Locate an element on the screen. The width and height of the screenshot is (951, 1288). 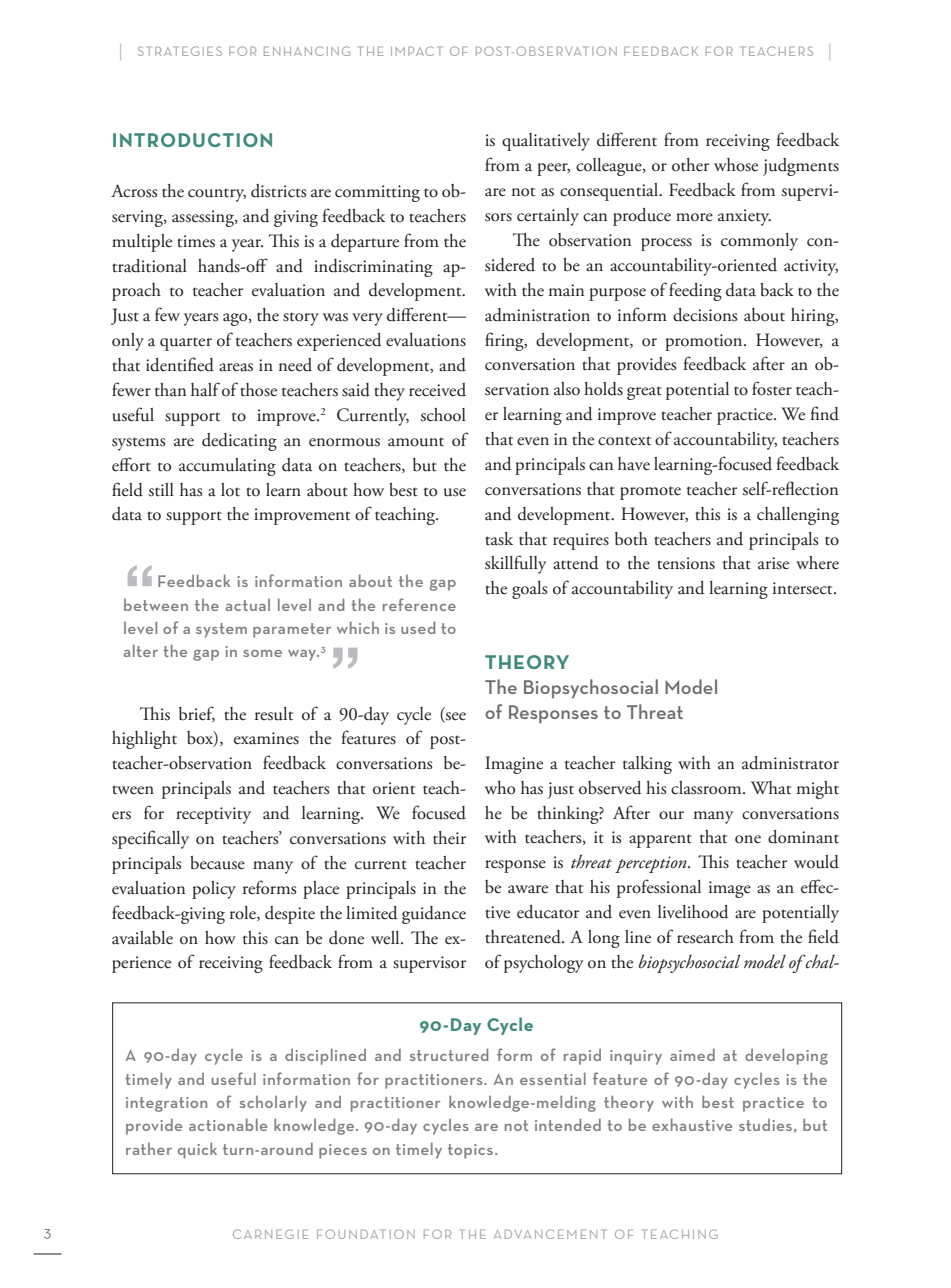
actionable is located at coordinates (228, 1125).
